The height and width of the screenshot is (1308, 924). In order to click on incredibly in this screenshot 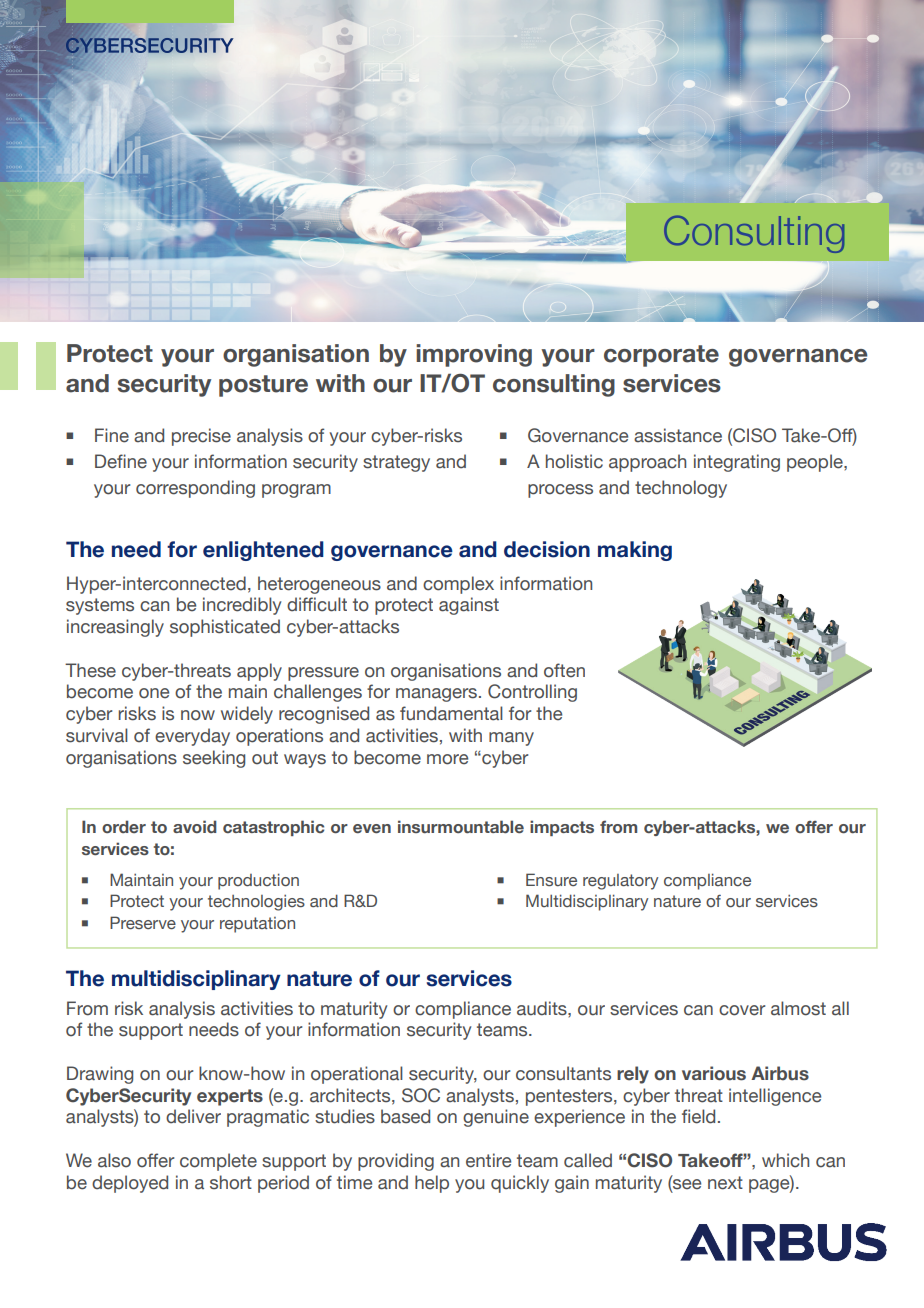, I will do `click(242, 606)`.
